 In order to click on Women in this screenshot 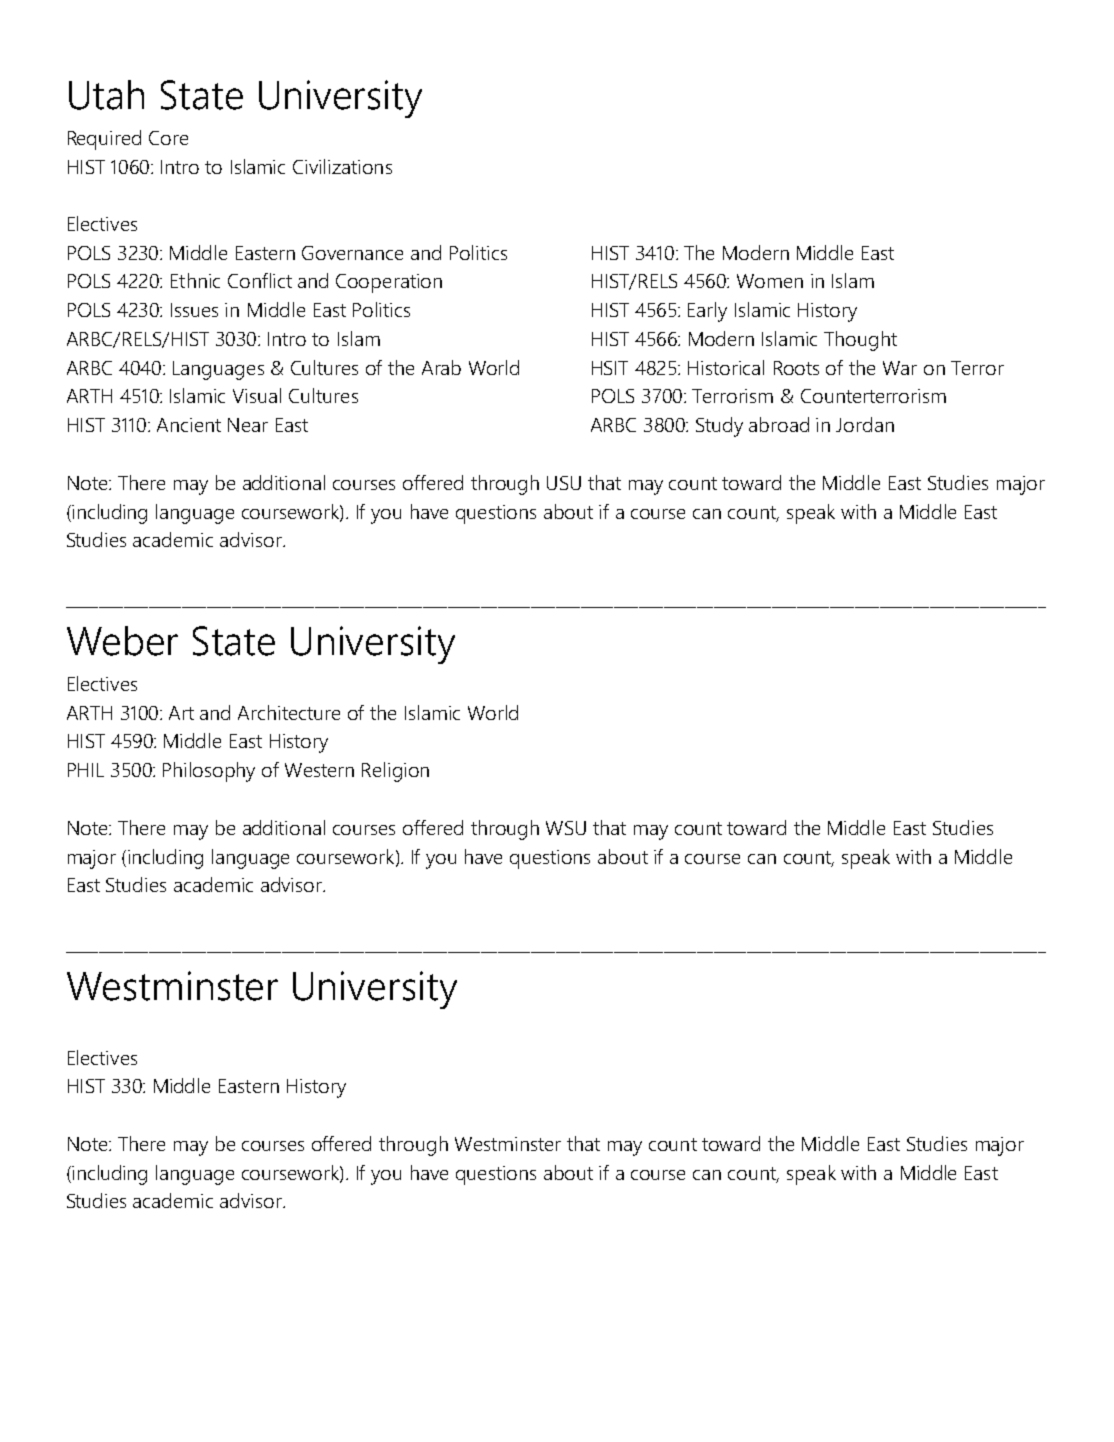, I will do `click(770, 281)`.
